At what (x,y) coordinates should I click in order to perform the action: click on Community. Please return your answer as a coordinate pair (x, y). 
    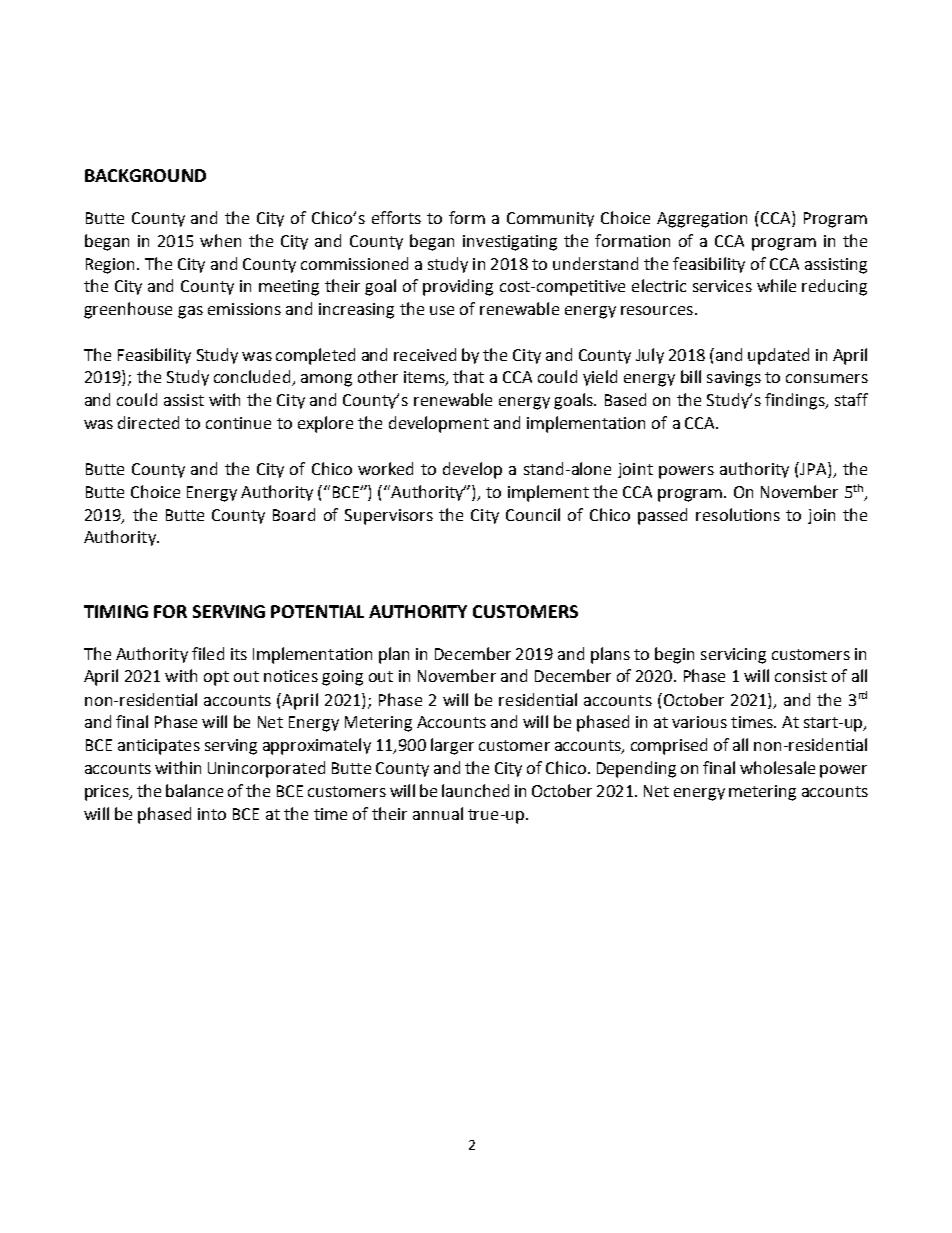
    Looking at the image, I should click on (550, 219).
